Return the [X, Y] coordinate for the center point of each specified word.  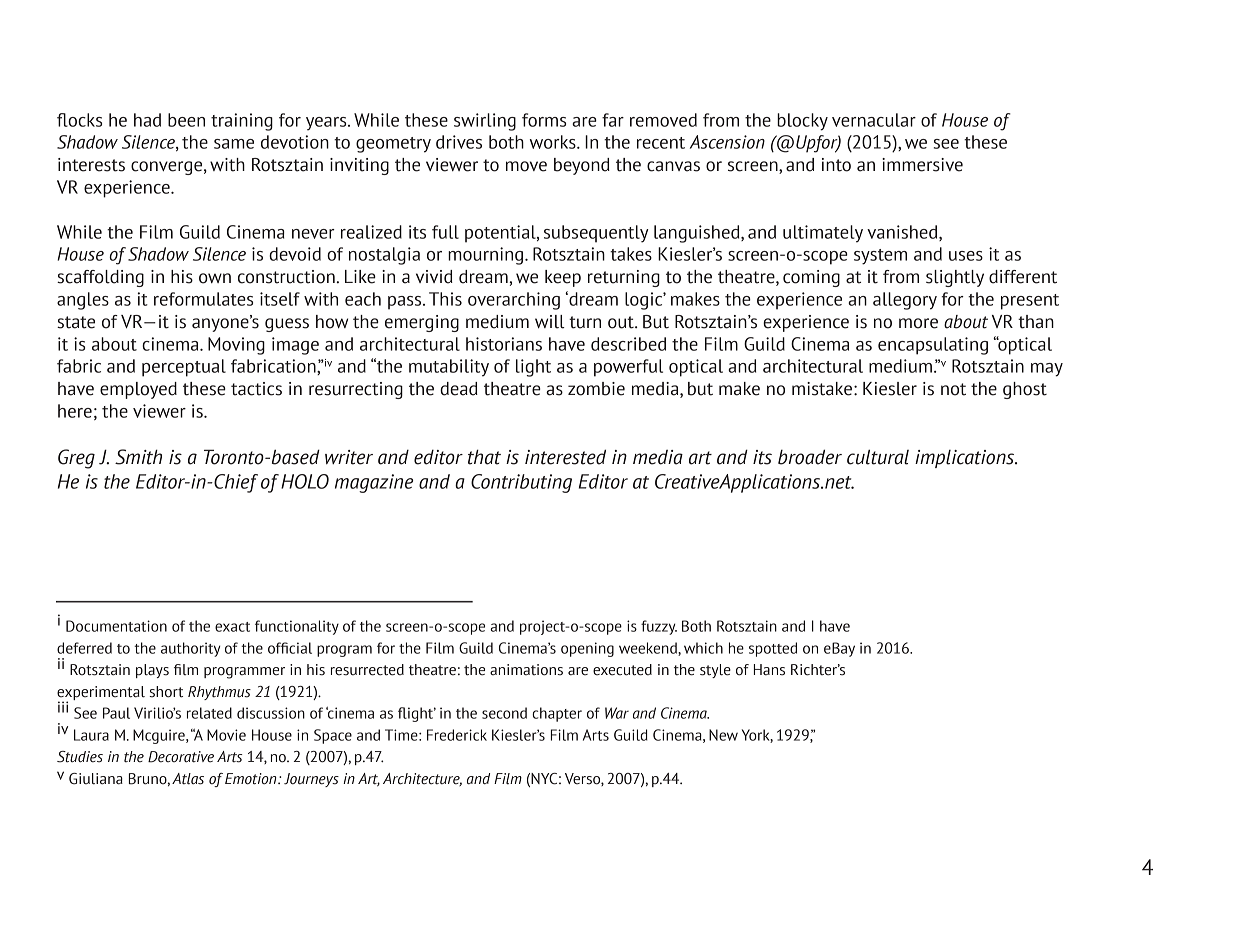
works [554, 142]
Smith [138, 457]
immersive [922, 165]
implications [966, 459]
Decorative [181, 757]
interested [565, 457]
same [234, 144]
